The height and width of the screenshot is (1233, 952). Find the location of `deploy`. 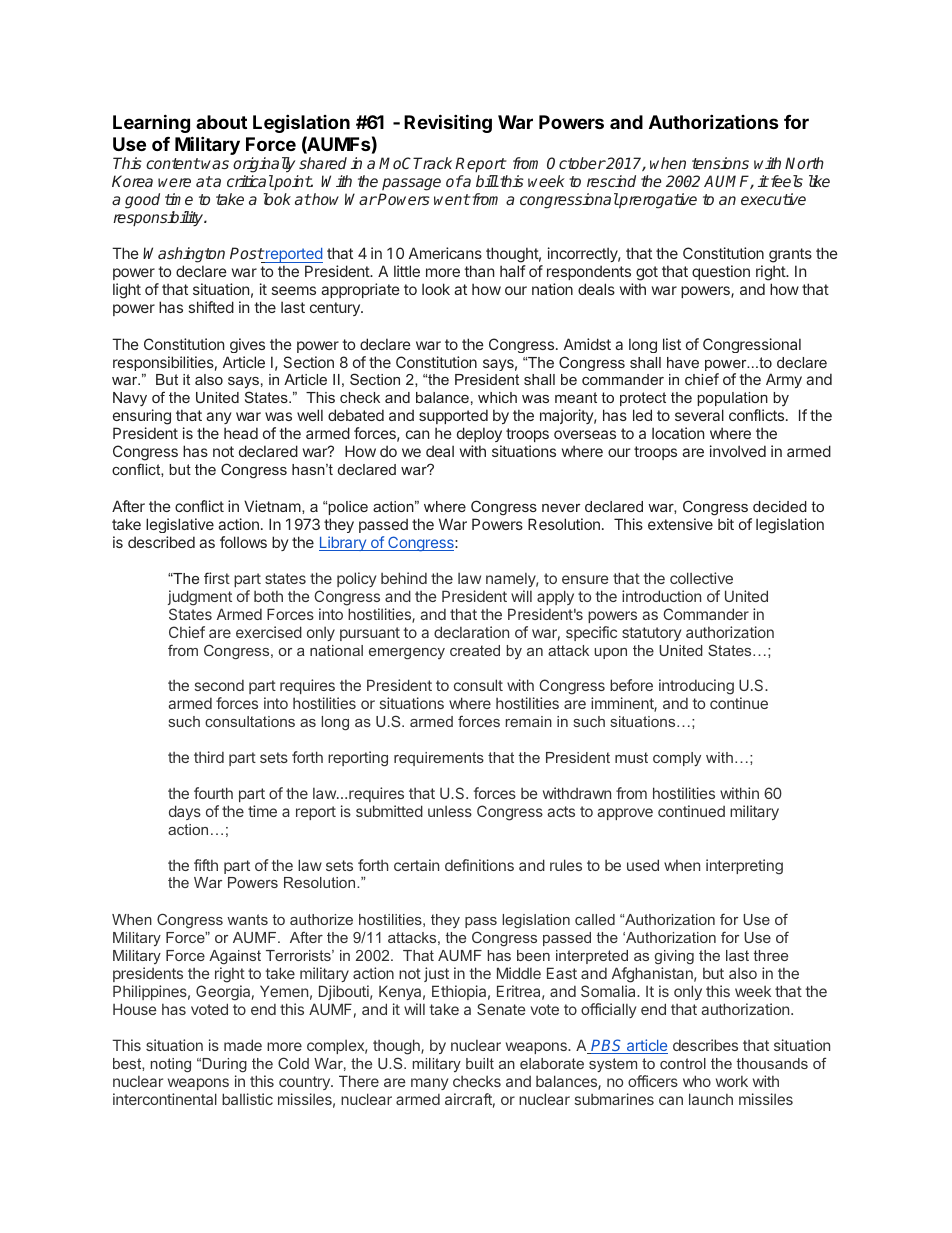

deploy is located at coordinates (479, 436).
